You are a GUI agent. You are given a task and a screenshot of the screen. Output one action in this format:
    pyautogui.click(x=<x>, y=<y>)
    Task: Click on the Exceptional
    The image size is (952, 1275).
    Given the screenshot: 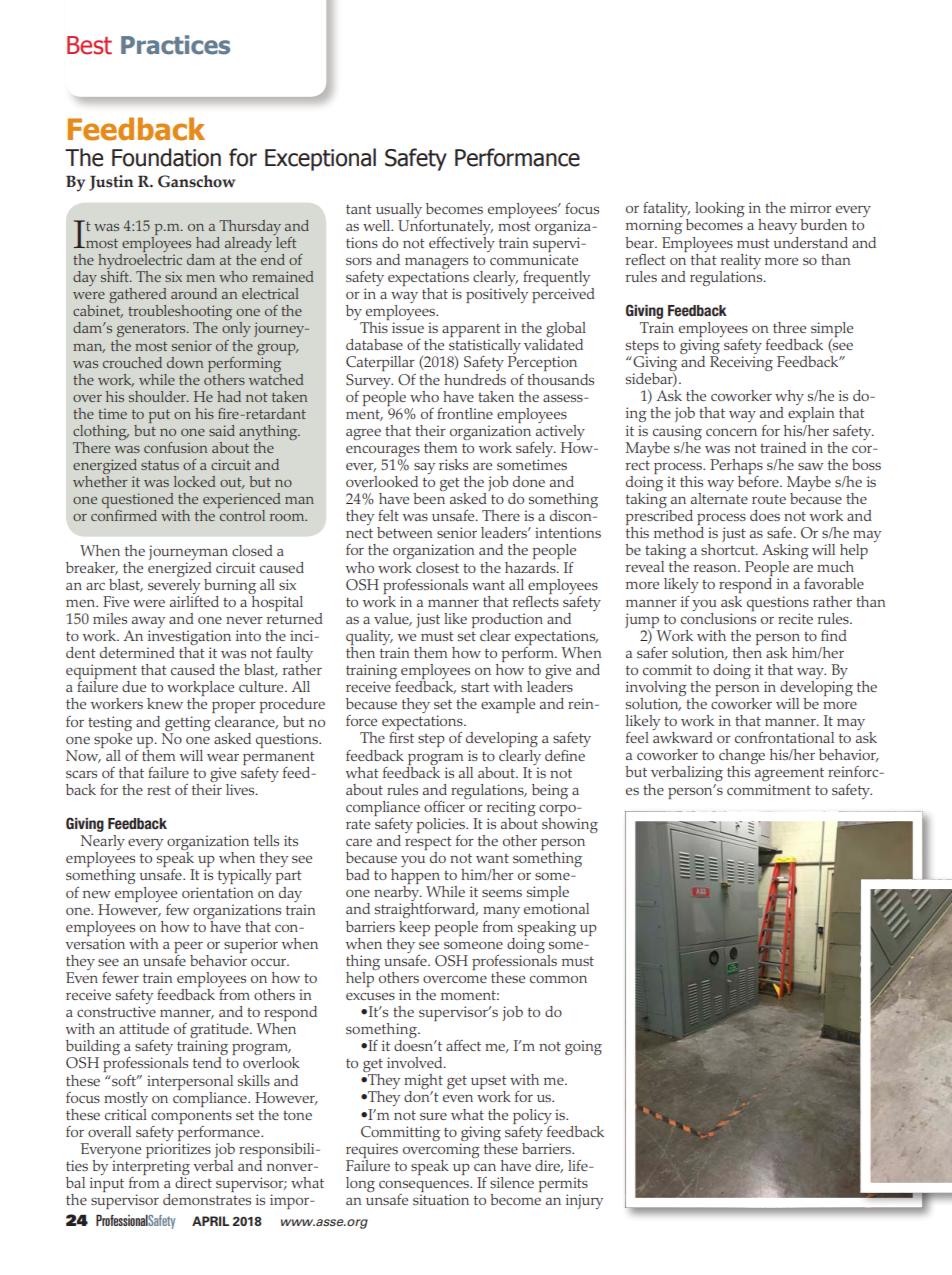 What is the action you would take?
    pyautogui.click(x=320, y=159)
